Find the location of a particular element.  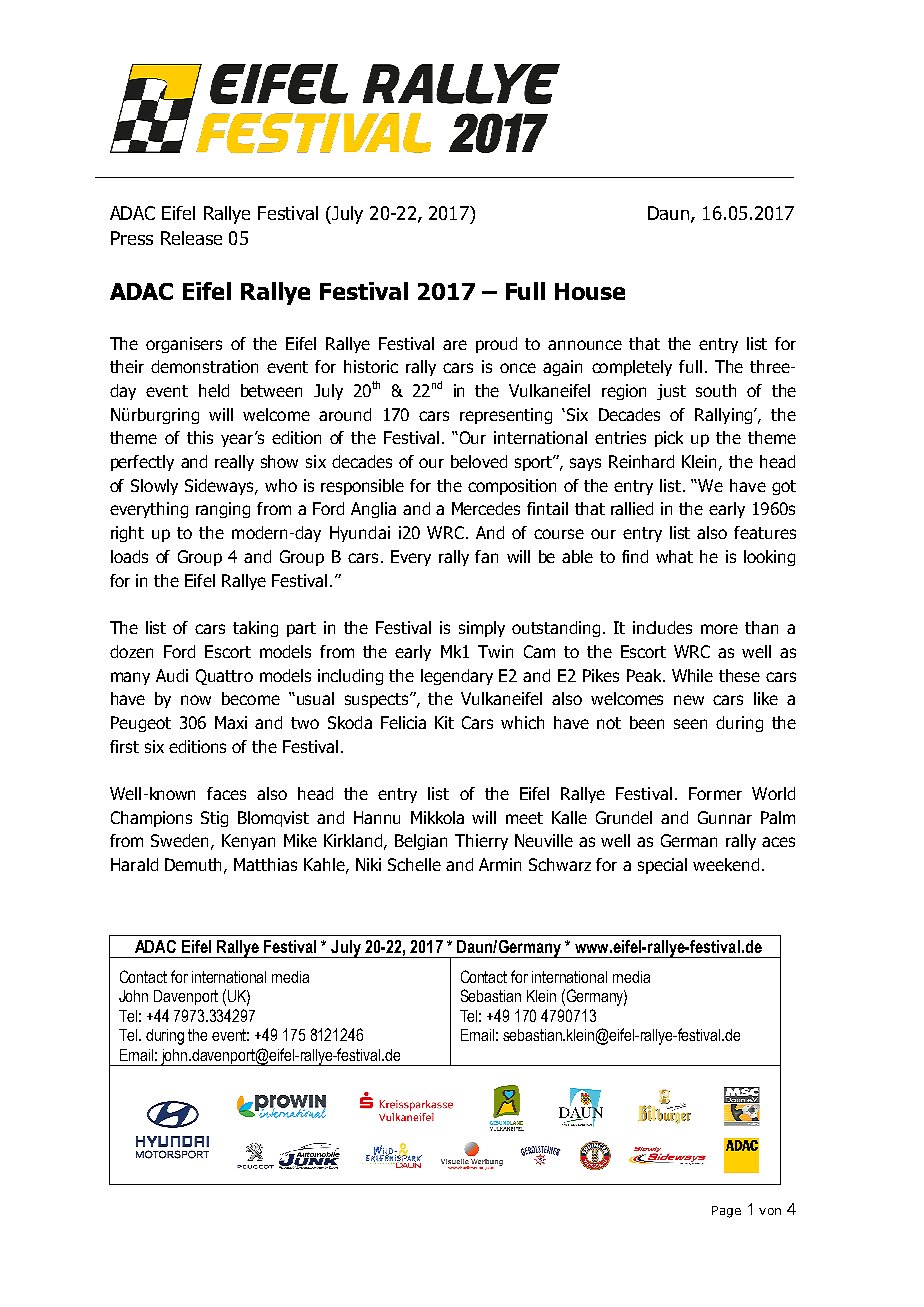

what is located at coordinates (674, 556).
